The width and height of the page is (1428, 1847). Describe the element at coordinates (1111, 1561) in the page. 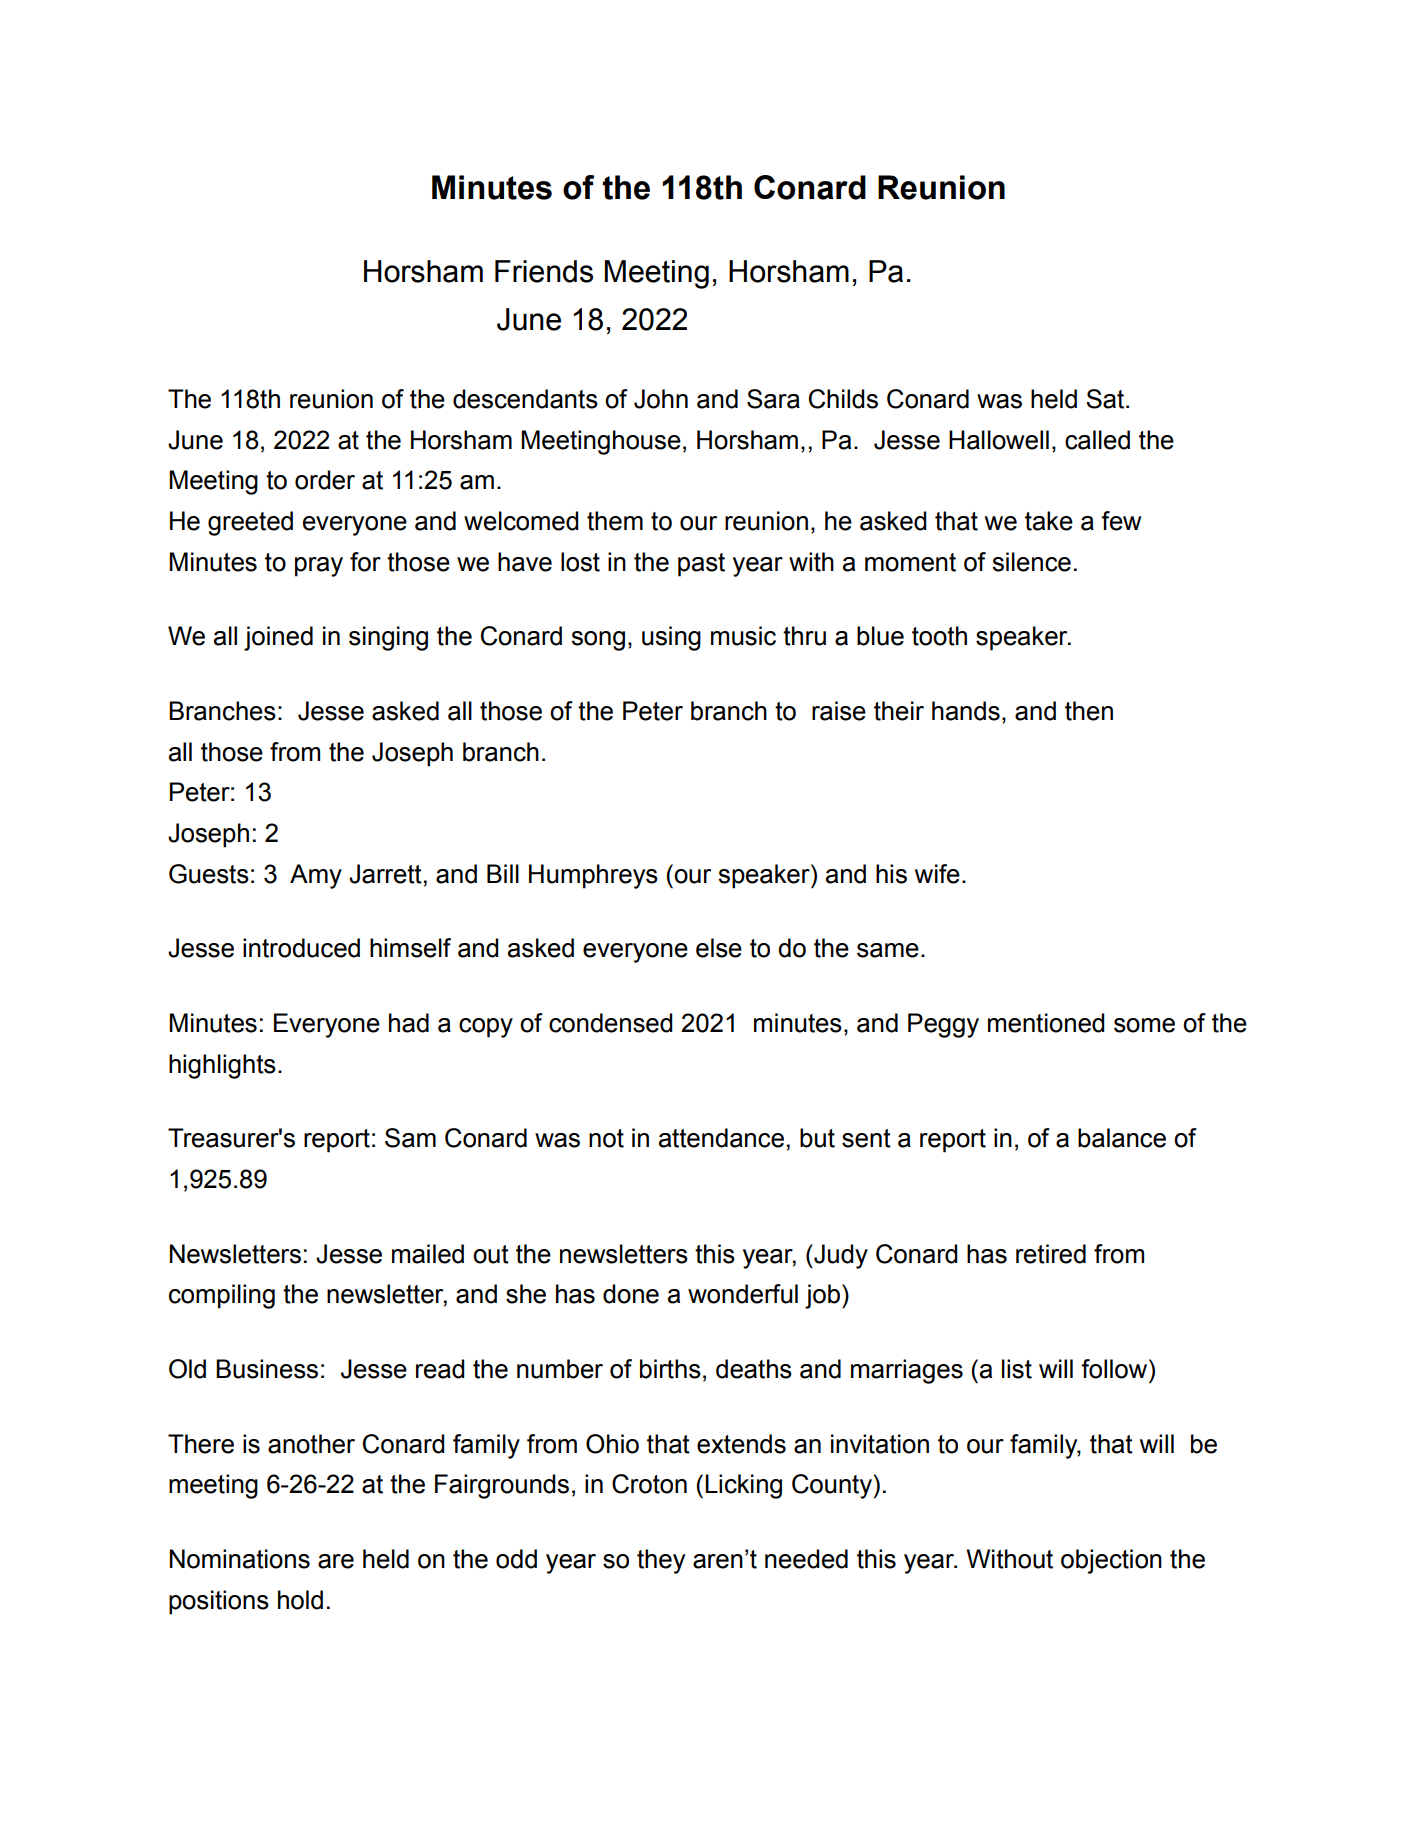

I see `objection` at that location.
